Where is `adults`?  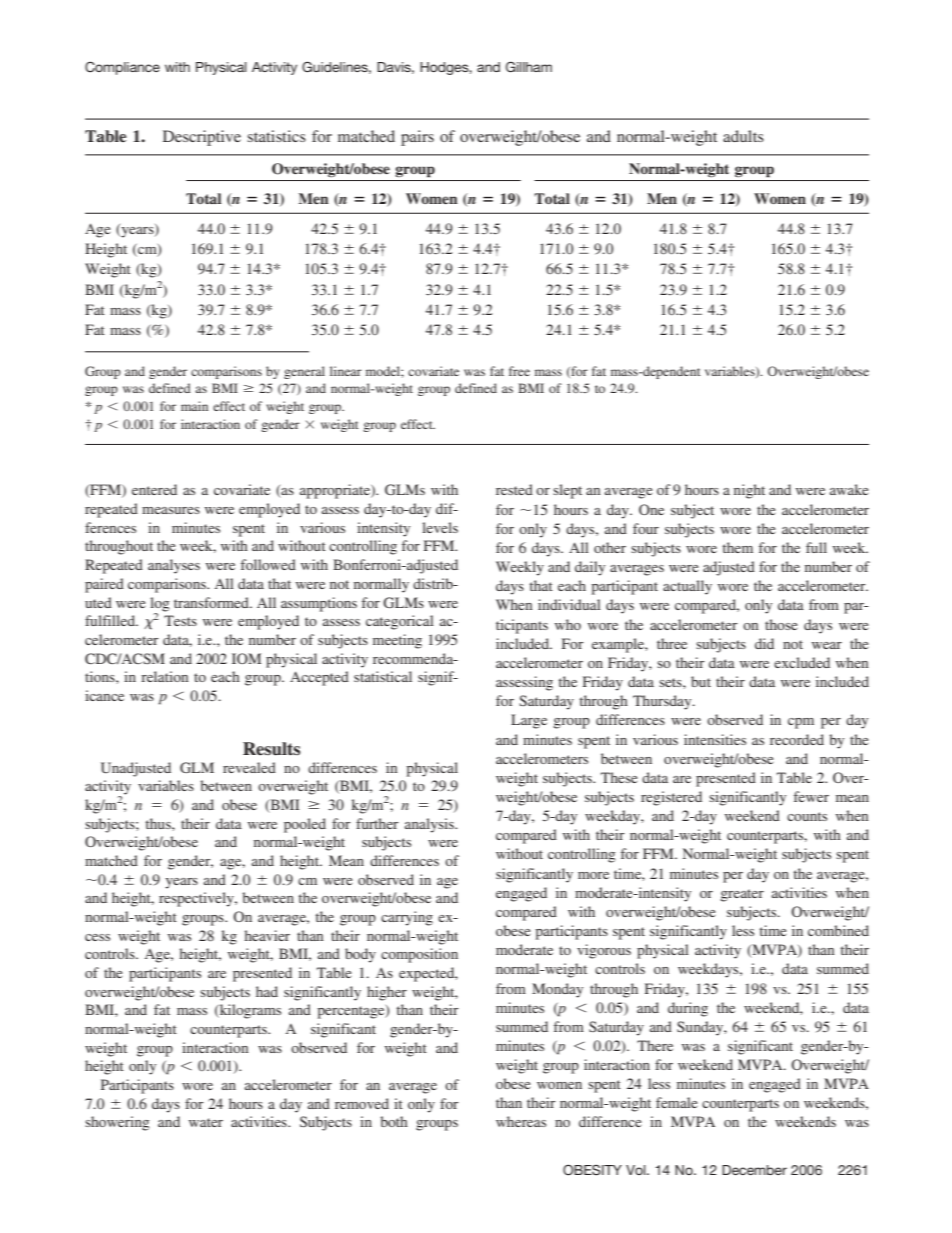 adults is located at coordinates (743, 136).
